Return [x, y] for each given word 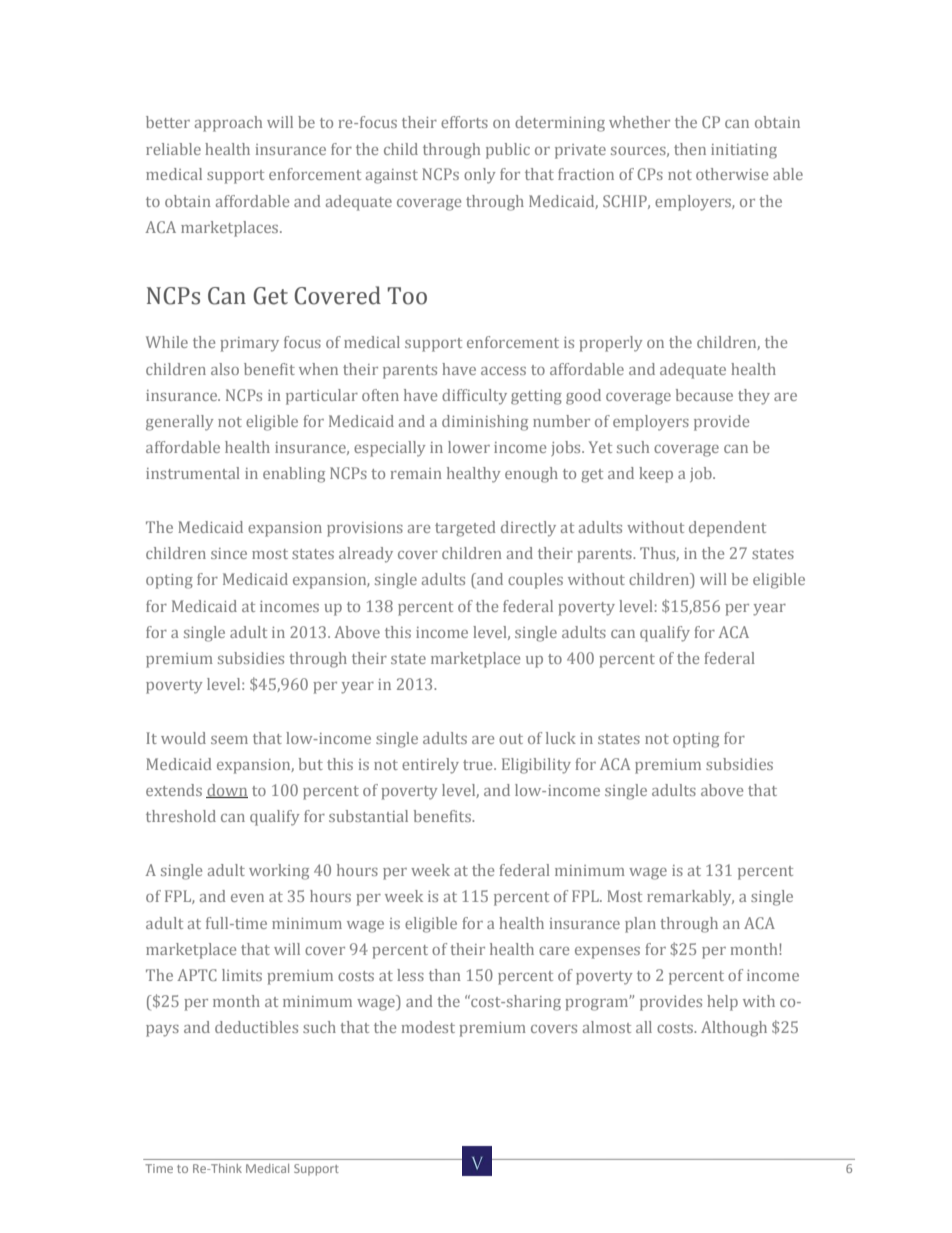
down [227, 791]
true [479, 765]
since [229, 553]
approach [228, 124]
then [690, 149]
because [704, 395]
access [503, 371]
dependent [727, 529]
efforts [464, 122]
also [225, 369]
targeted [465, 529]
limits [242, 975]
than [445, 975]
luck [561, 738]
